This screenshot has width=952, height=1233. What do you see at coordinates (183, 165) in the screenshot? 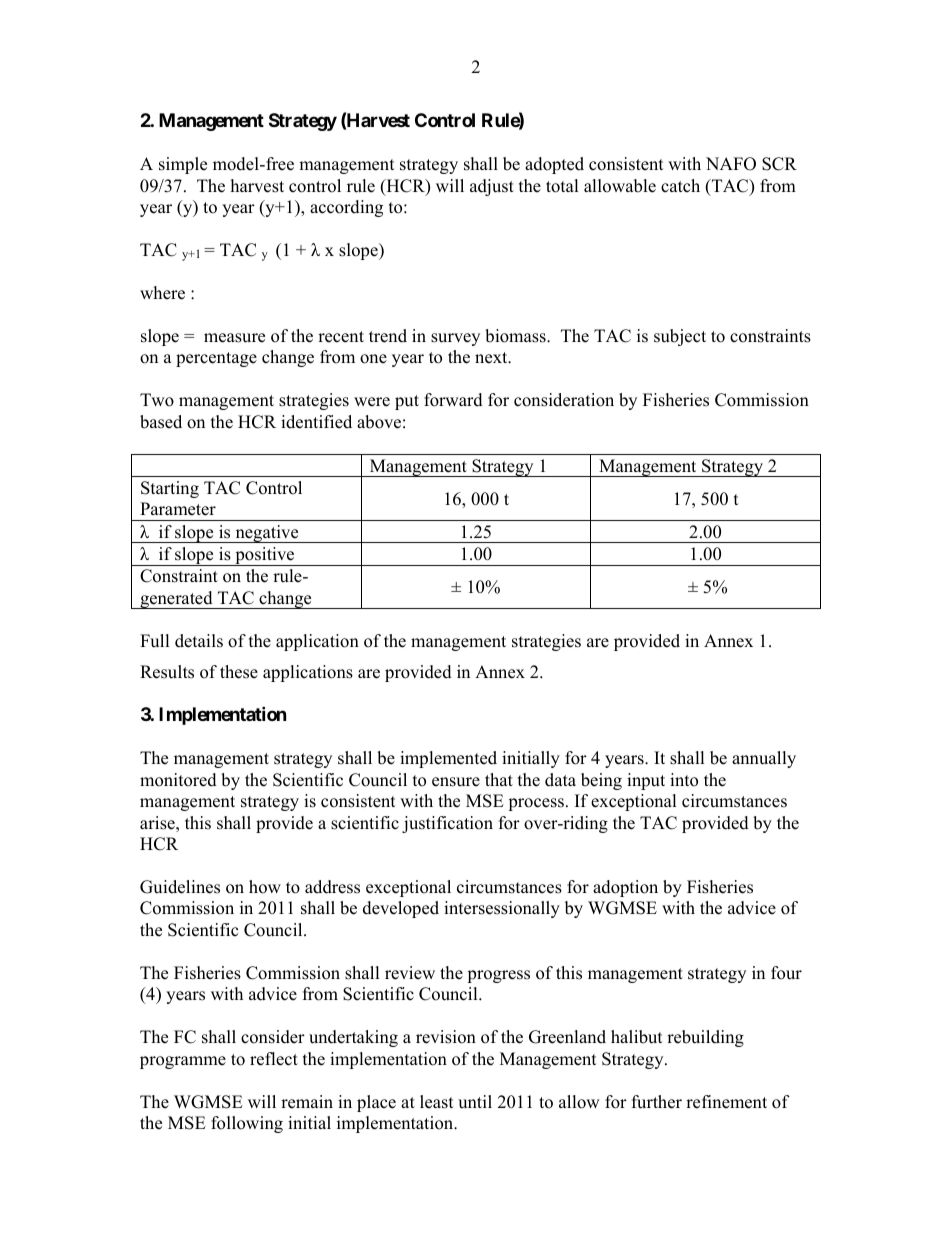
I see `simple` at bounding box center [183, 165].
